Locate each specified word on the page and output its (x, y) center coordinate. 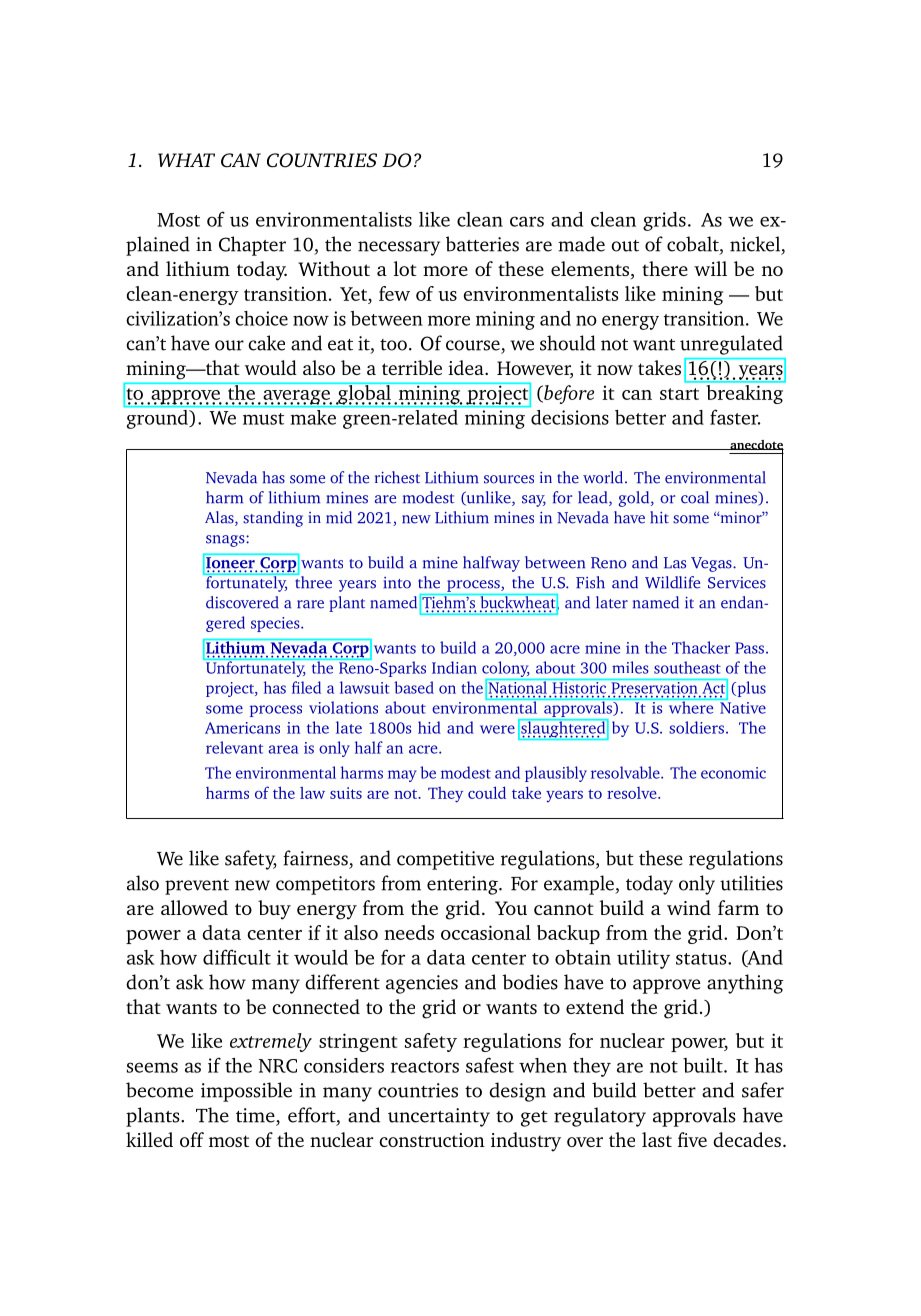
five (692, 1139)
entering (463, 885)
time (256, 1115)
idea (467, 367)
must (263, 419)
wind (689, 907)
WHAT (186, 160)
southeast (687, 667)
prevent (197, 887)
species (276, 624)
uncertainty (439, 1117)
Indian (454, 667)
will (710, 268)
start (679, 394)
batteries (482, 244)
